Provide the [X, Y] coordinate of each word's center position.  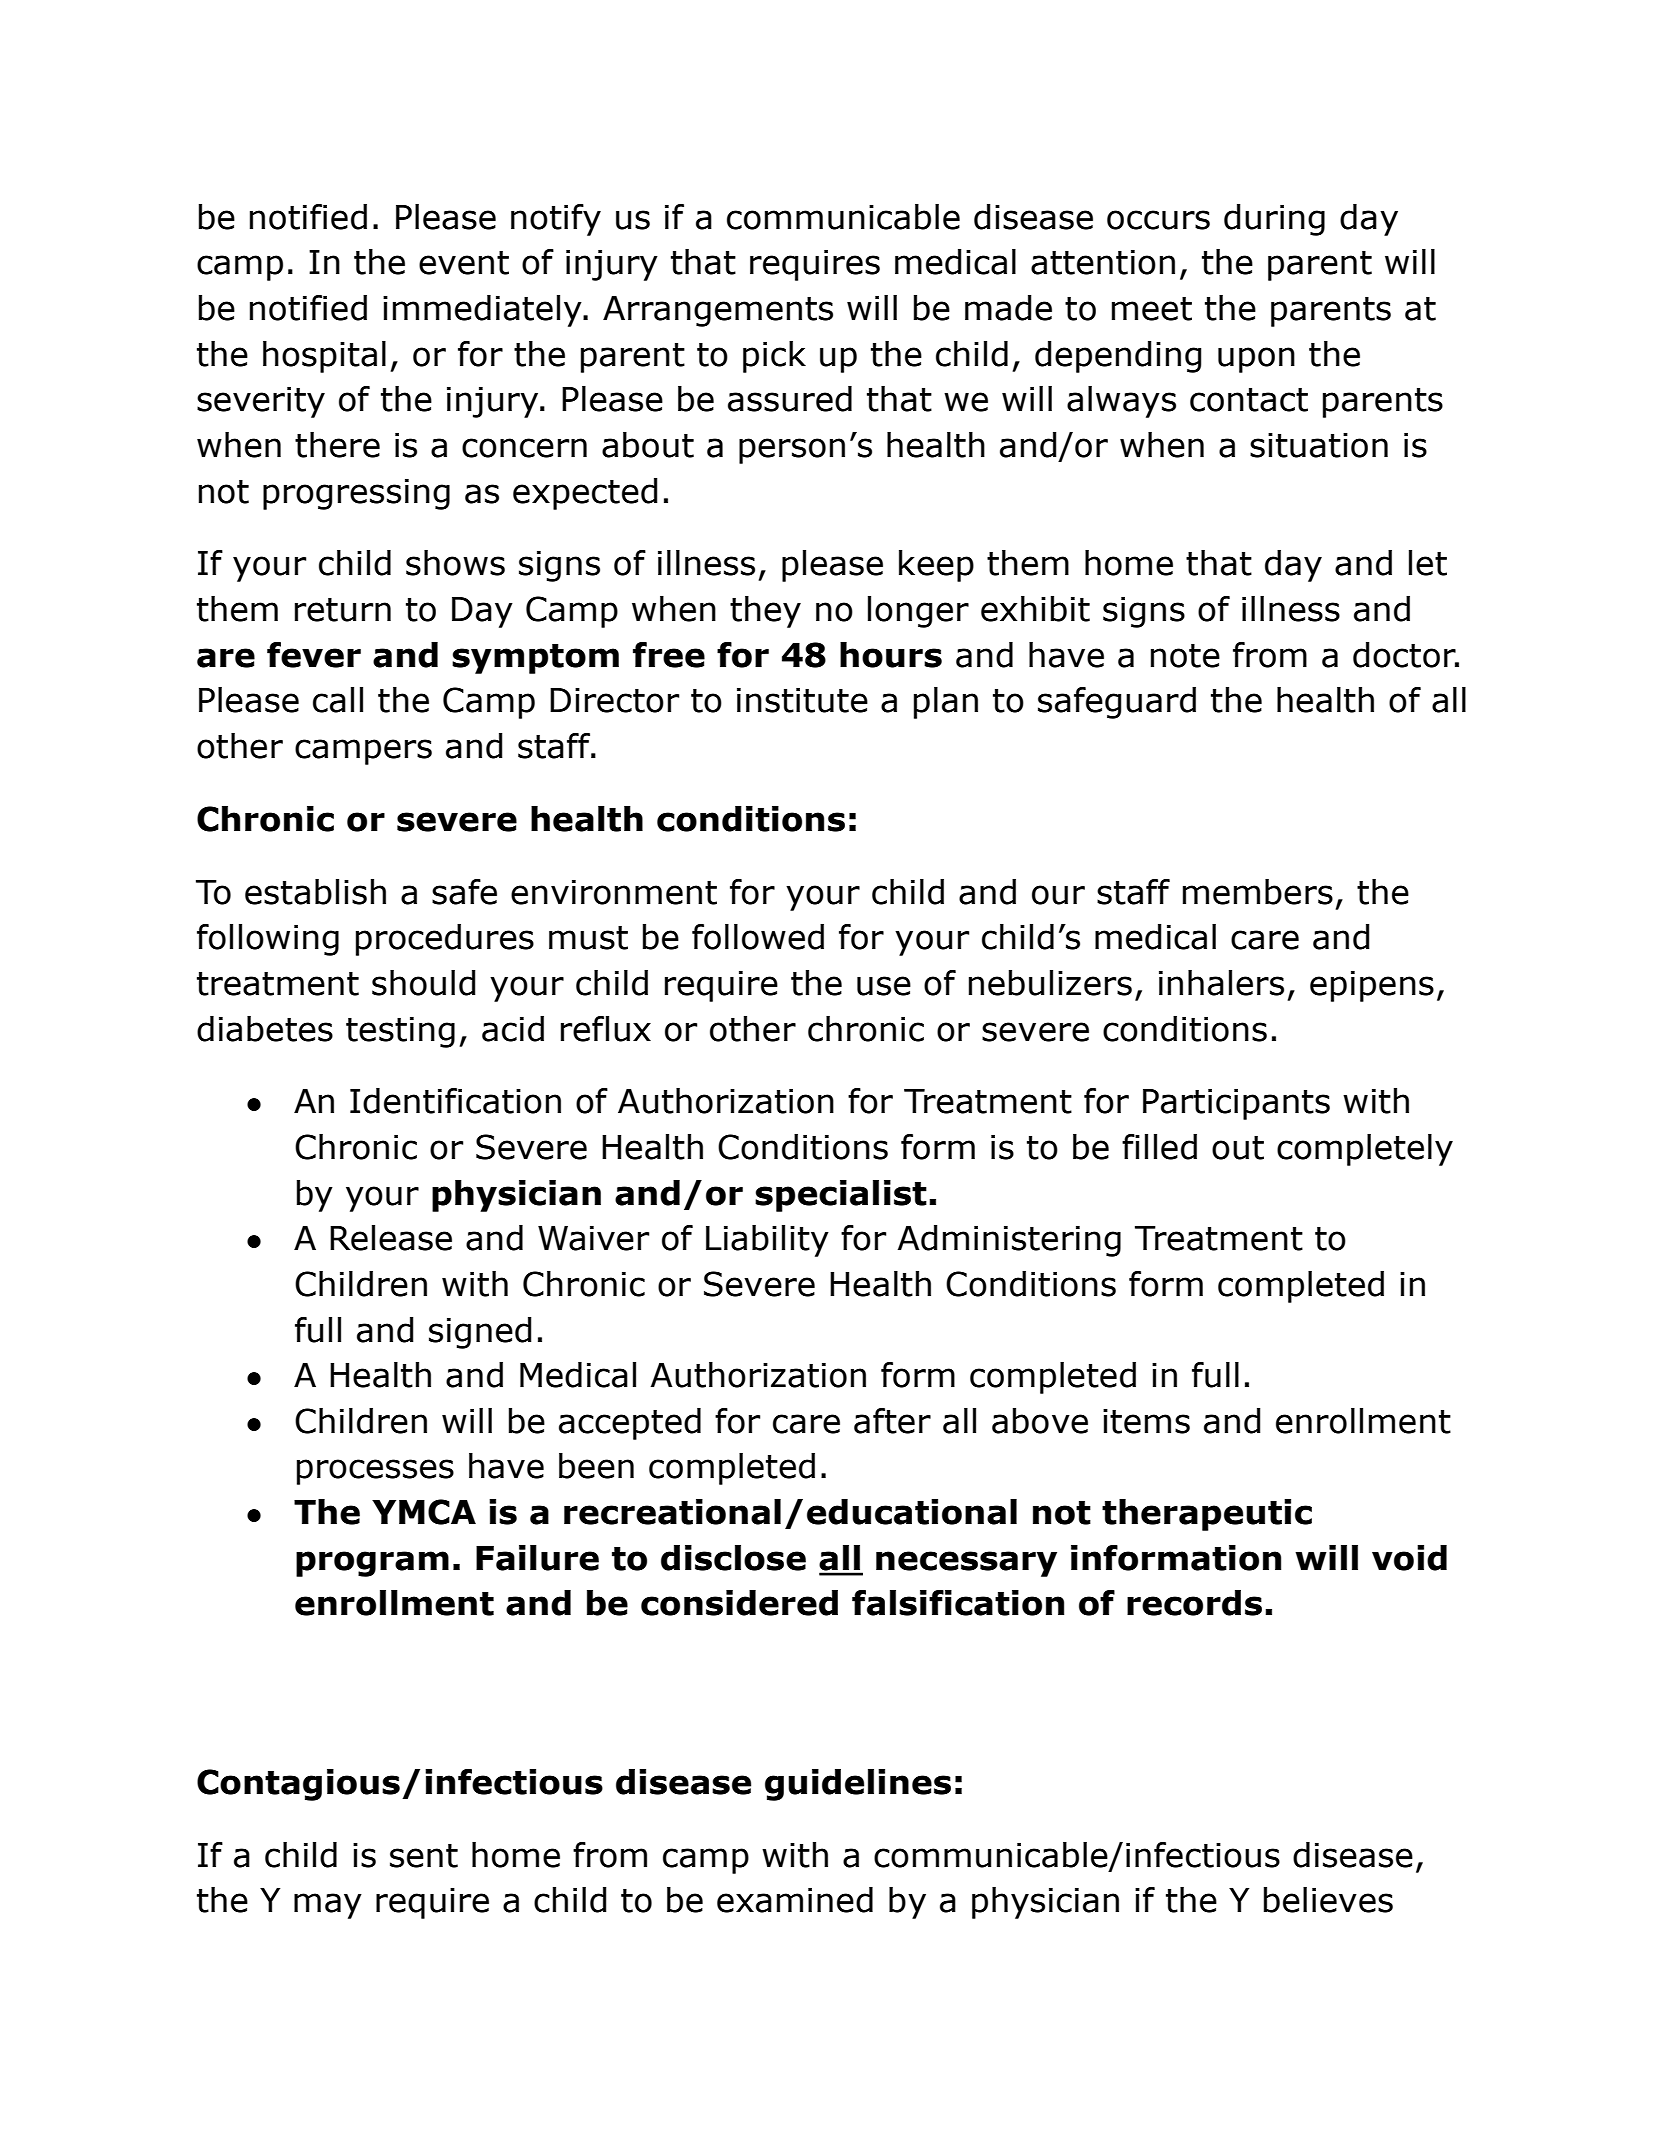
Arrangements [718, 311]
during [1274, 220]
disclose [733, 1558]
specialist [841, 1196]
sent [424, 1856]
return [343, 610]
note [1185, 656]
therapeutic [1207, 1515]
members [1258, 892]
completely [1365, 1150]
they [765, 612]
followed [758, 937]
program [372, 1564]
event [464, 263]
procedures [445, 940]
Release [391, 1238]
